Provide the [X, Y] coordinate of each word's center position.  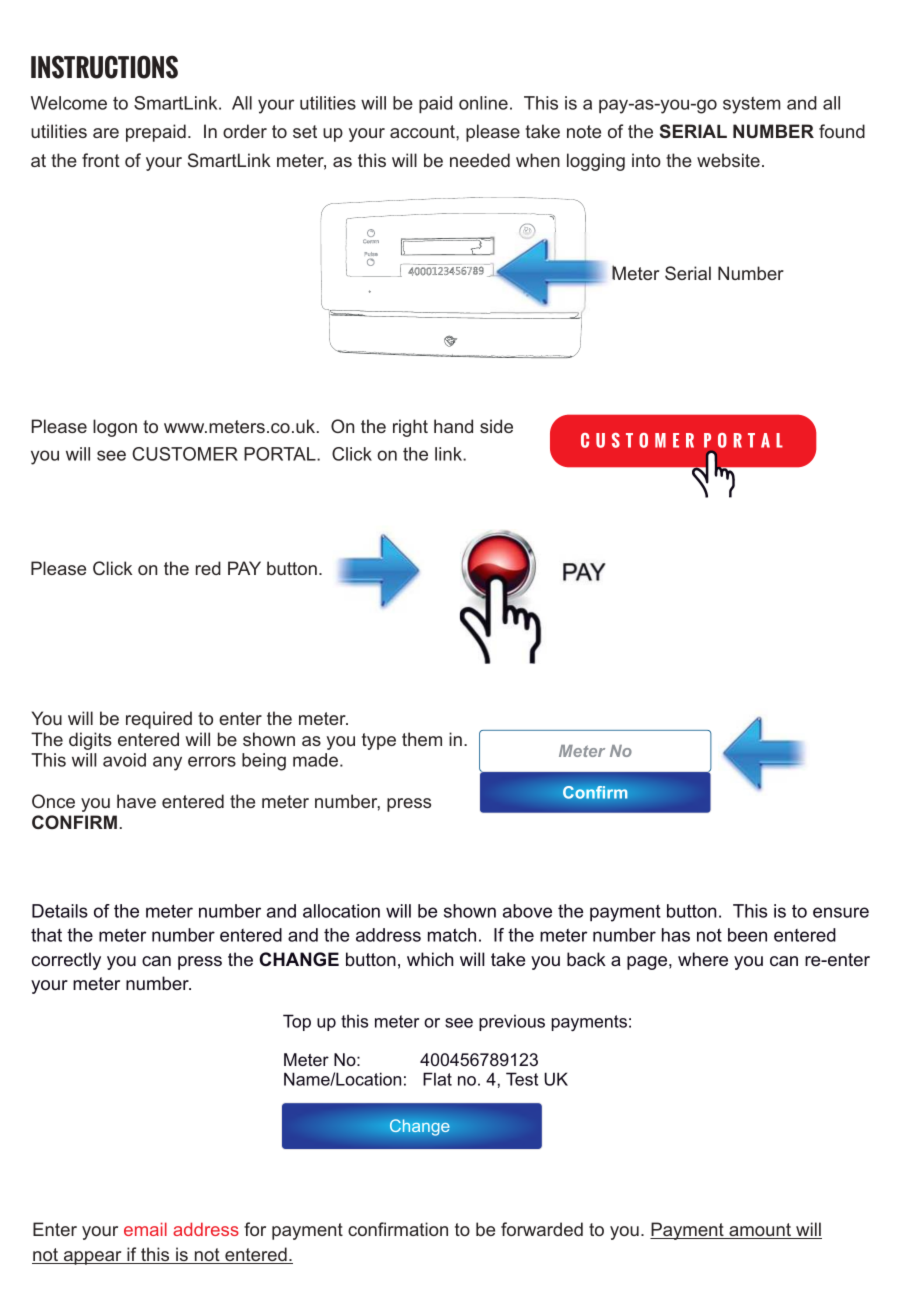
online [483, 103]
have [136, 801]
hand [453, 426]
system [751, 105]
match [452, 935]
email [145, 1229]
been [747, 935]
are [106, 133]
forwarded [542, 1229]
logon [115, 428]
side [496, 426]
